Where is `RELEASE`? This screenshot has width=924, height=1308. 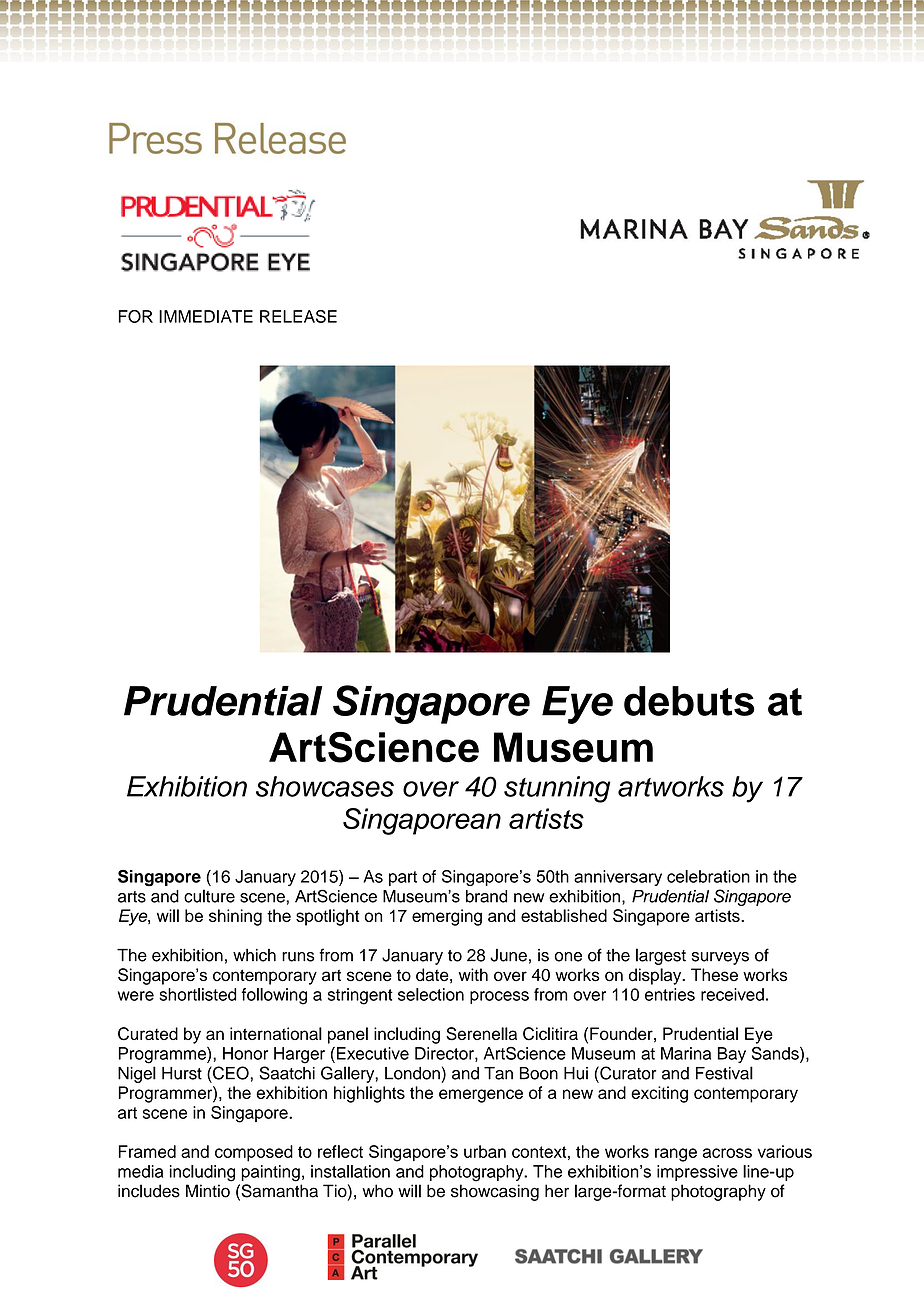 RELEASE is located at coordinates (298, 316).
